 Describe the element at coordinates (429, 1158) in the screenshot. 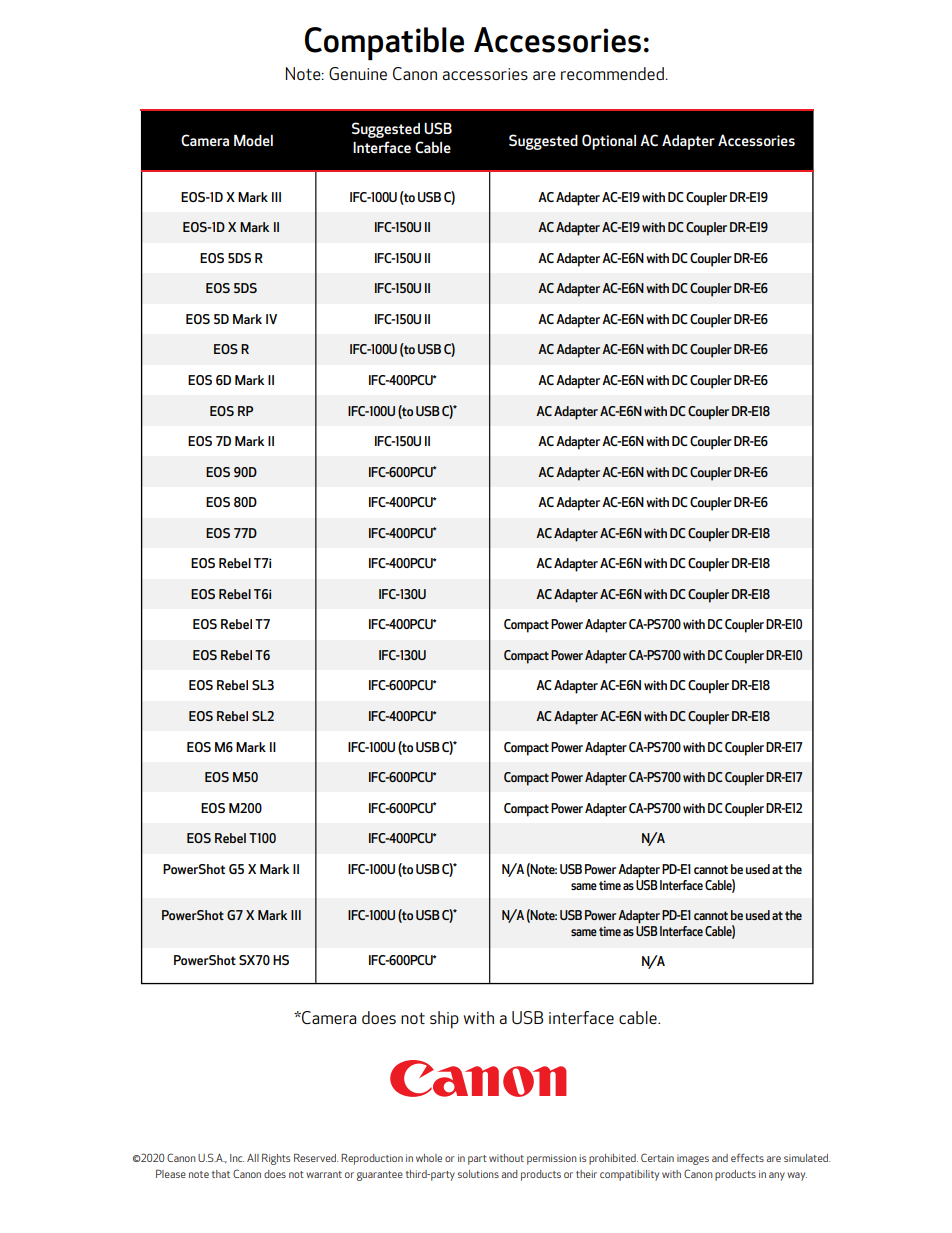

I see `whole` at that location.
